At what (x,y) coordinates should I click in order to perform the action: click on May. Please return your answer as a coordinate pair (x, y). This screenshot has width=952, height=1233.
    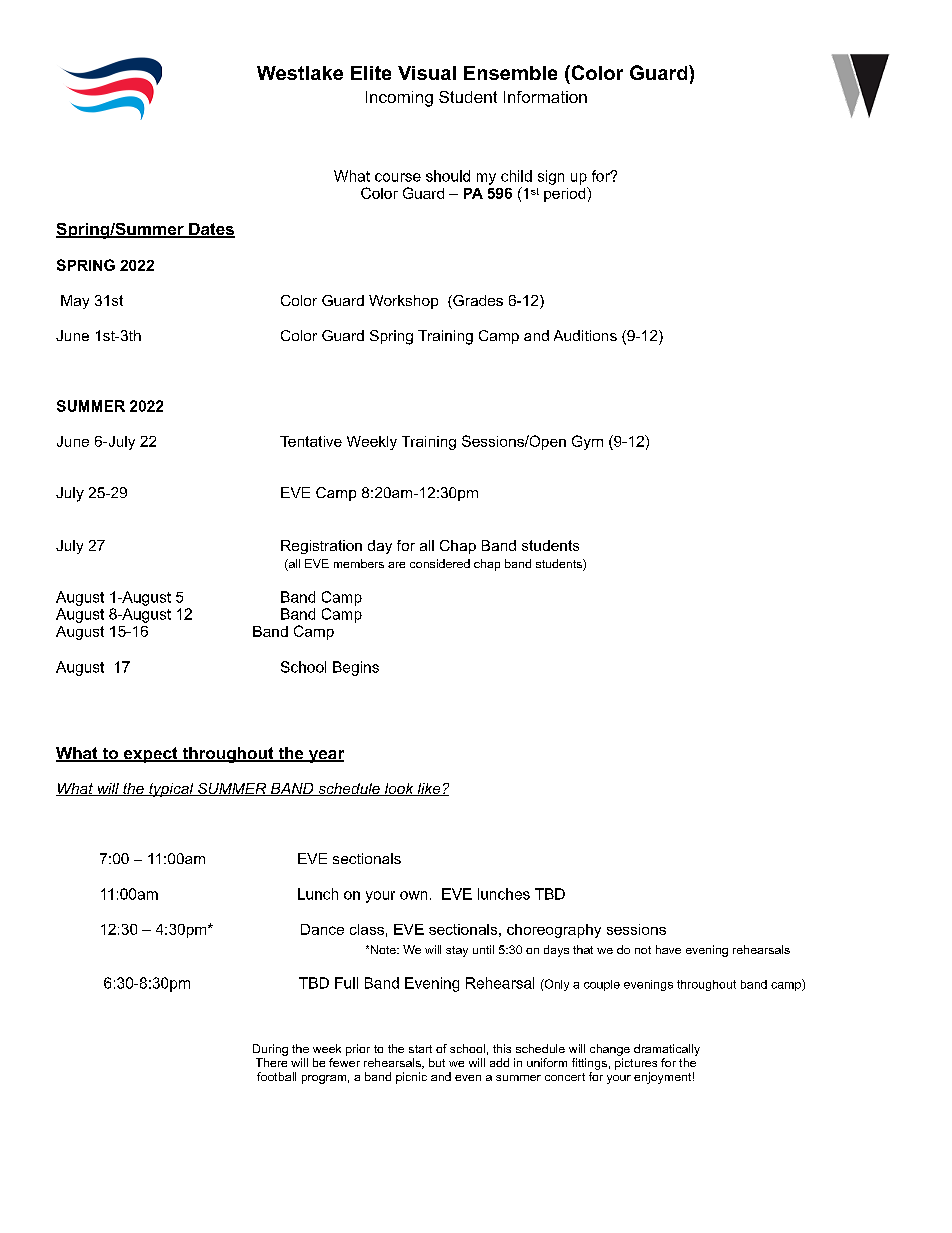
    Looking at the image, I should click on (75, 302).
